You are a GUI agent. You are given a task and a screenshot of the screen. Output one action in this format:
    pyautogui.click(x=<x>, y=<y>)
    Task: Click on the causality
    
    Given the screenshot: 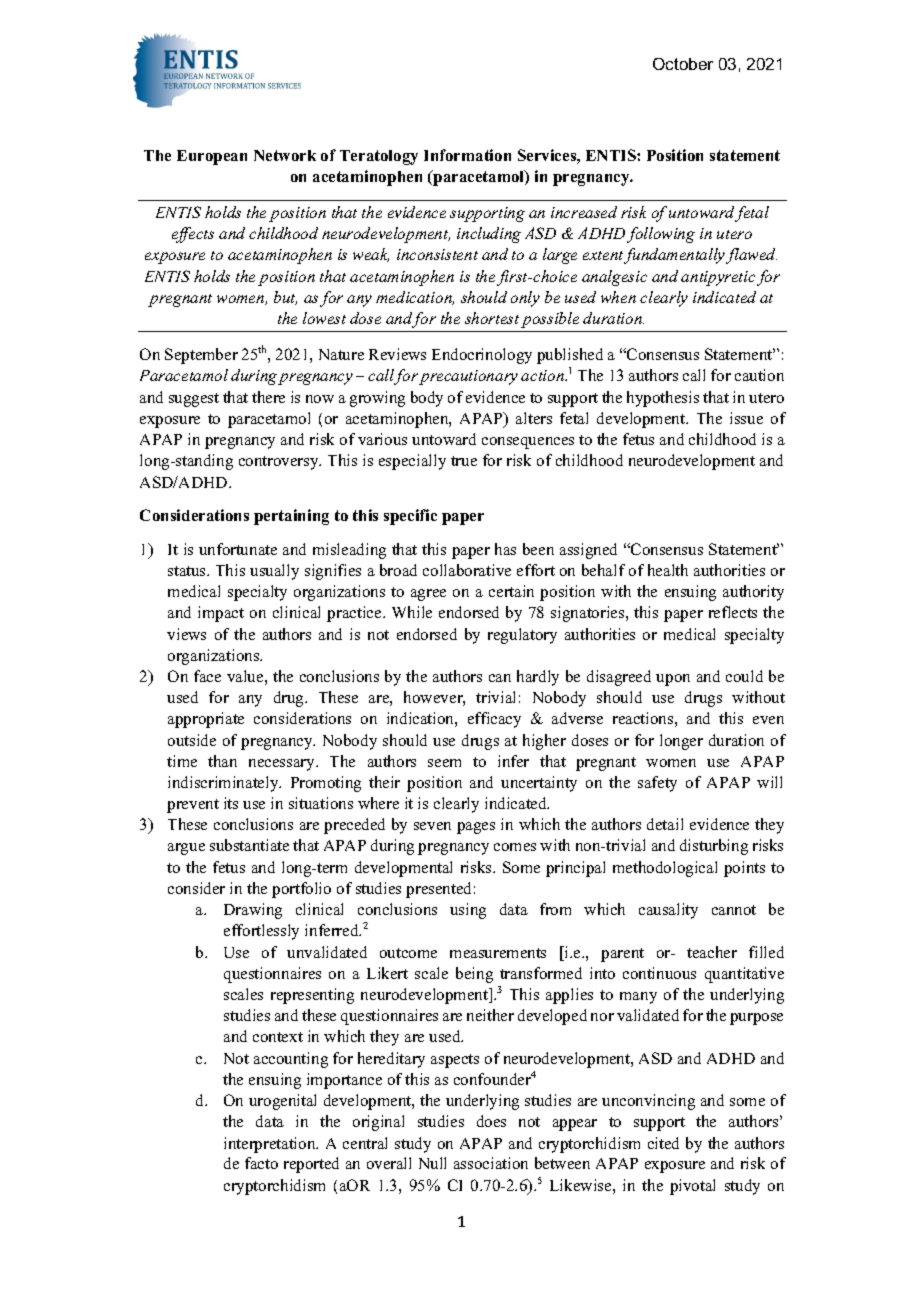 What is the action you would take?
    pyautogui.click(x=668, y=911)
